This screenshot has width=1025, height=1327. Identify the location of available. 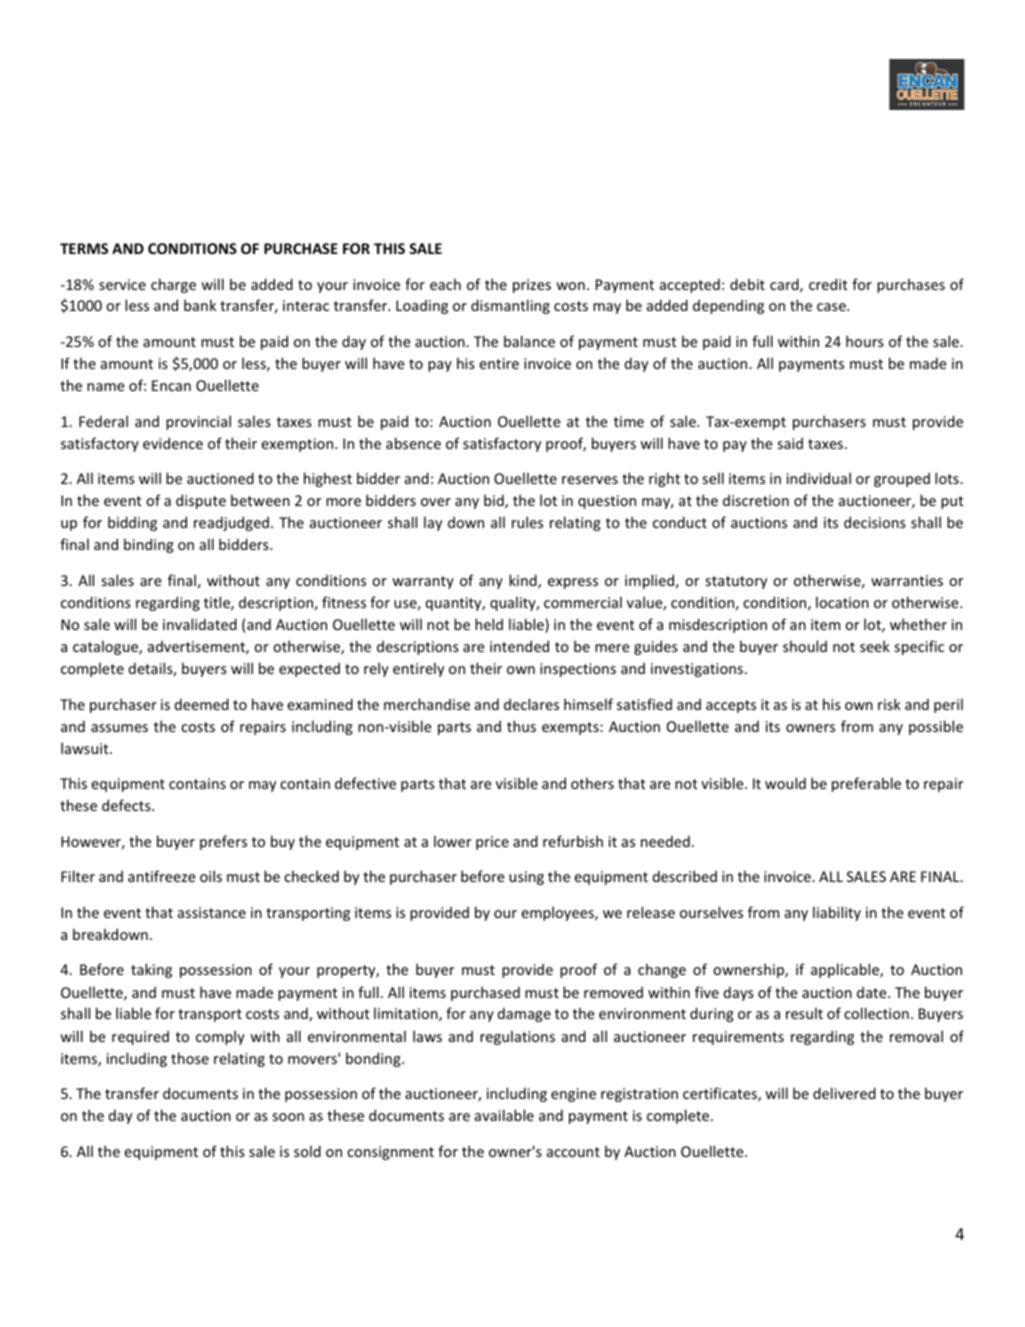
(504, 1115).
